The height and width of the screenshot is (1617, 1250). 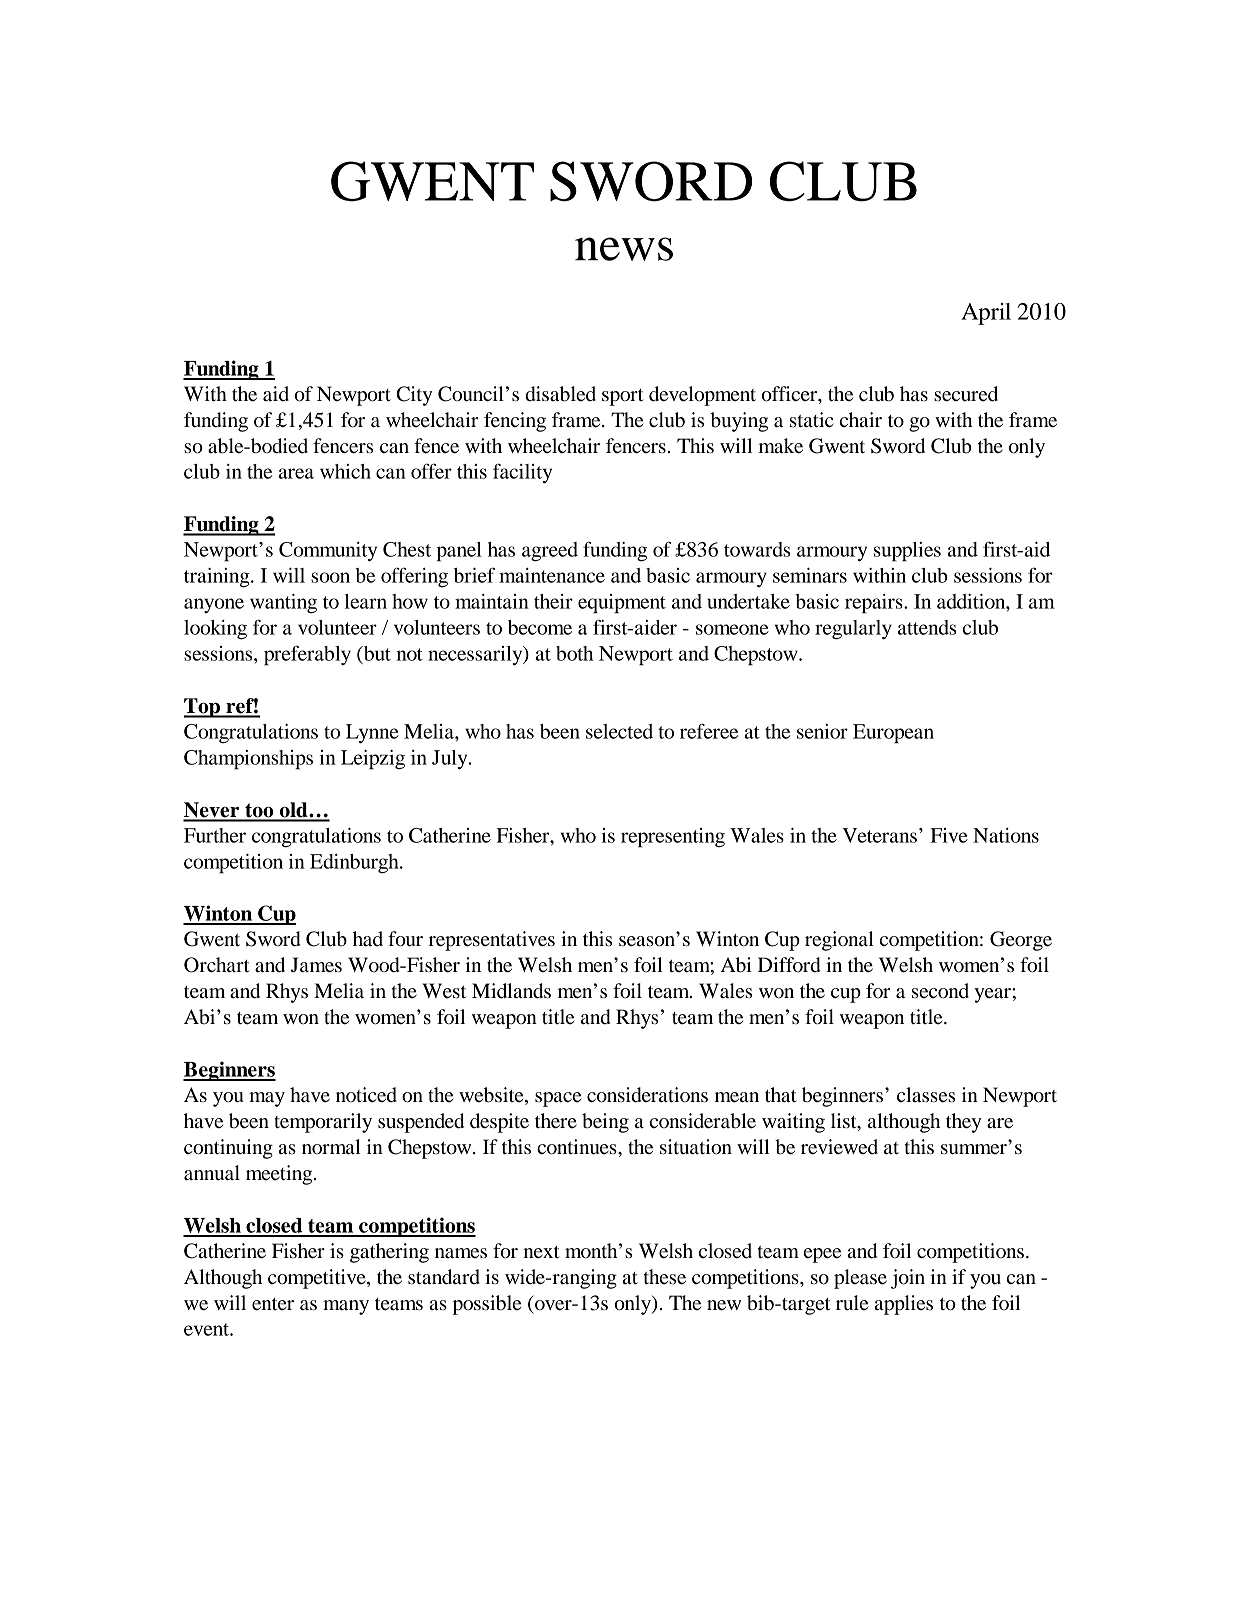 I want to click on news, so click(x=624, y=249).
